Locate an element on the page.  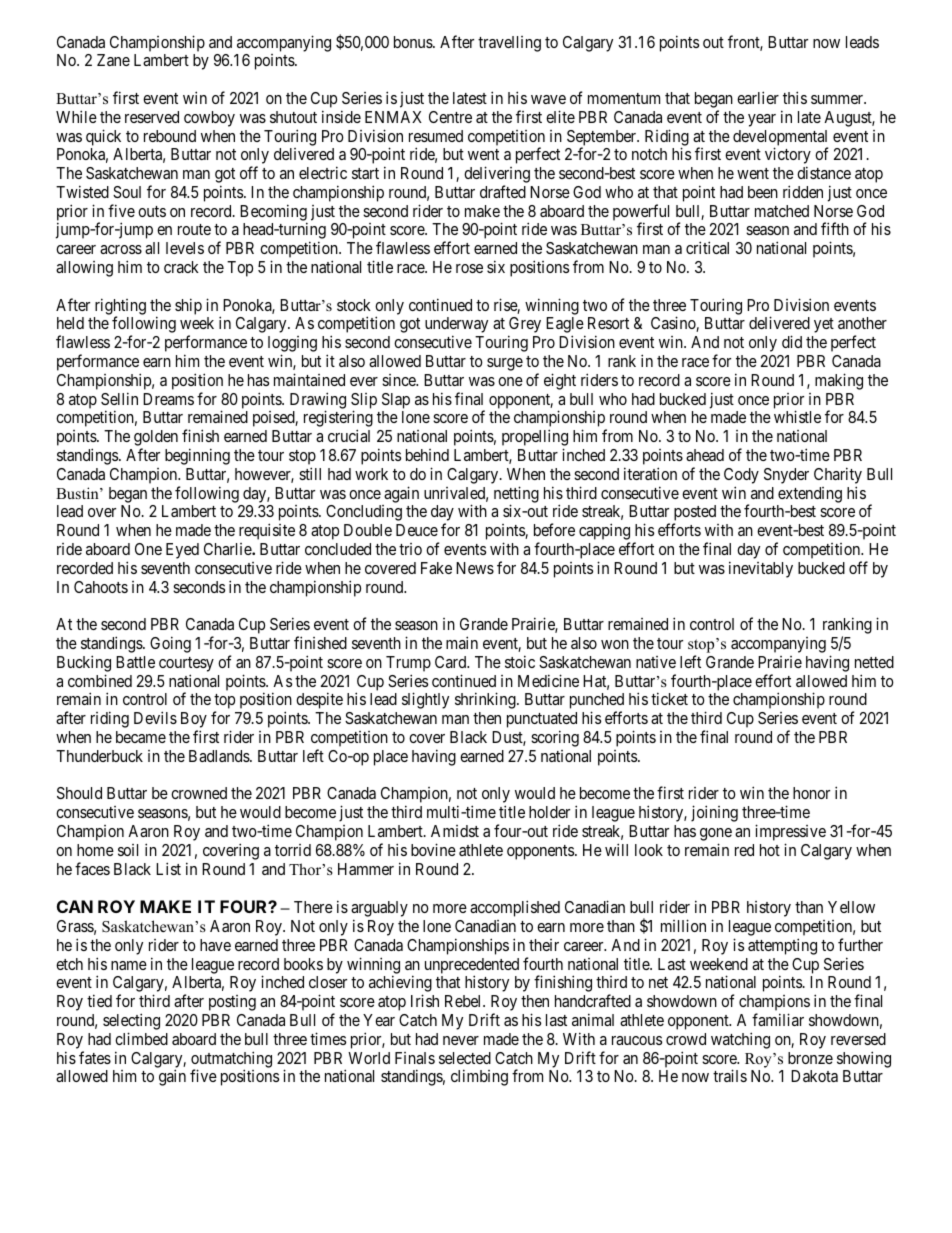
critical is located at coordinates (707, 247).
